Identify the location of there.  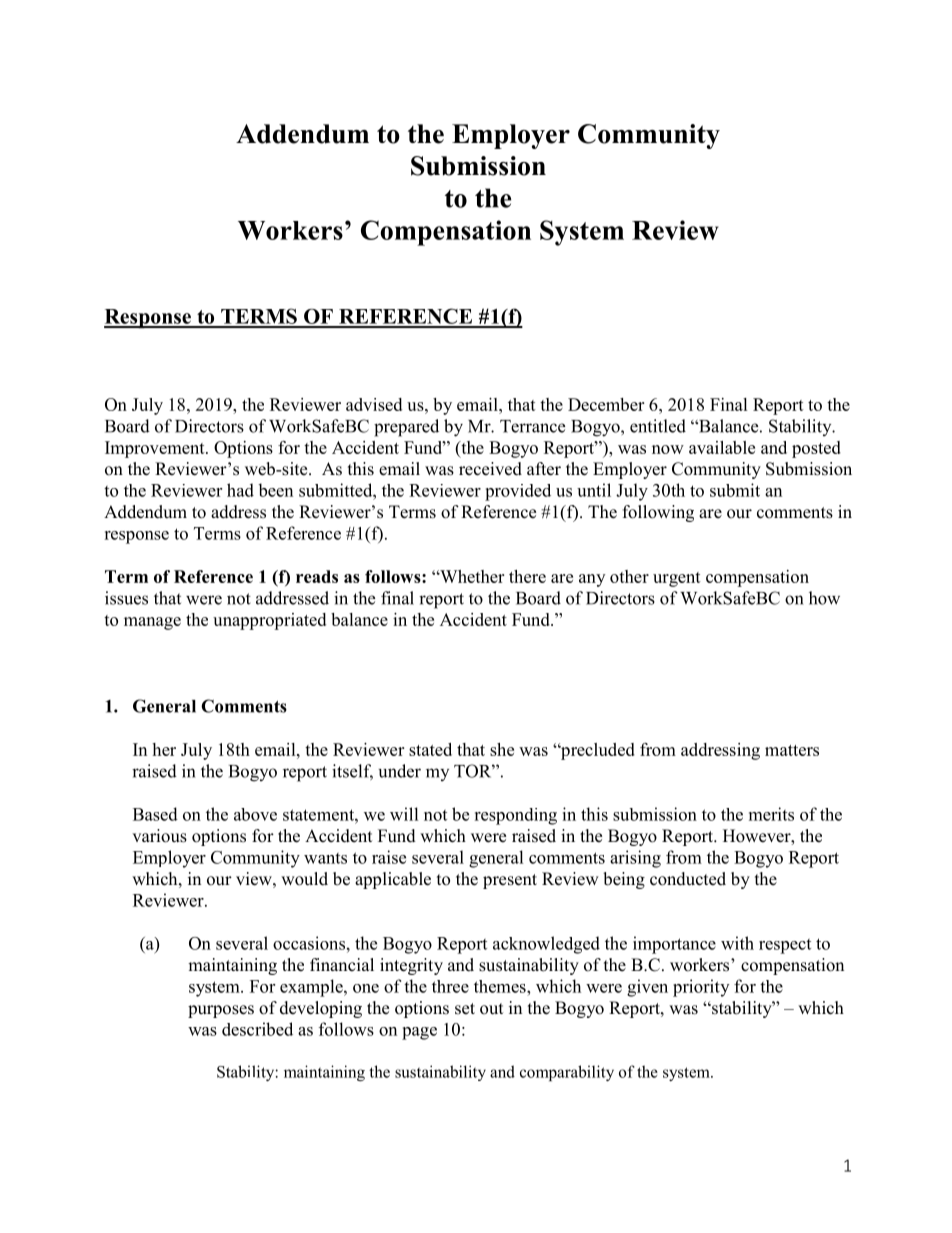
(527, 576).
